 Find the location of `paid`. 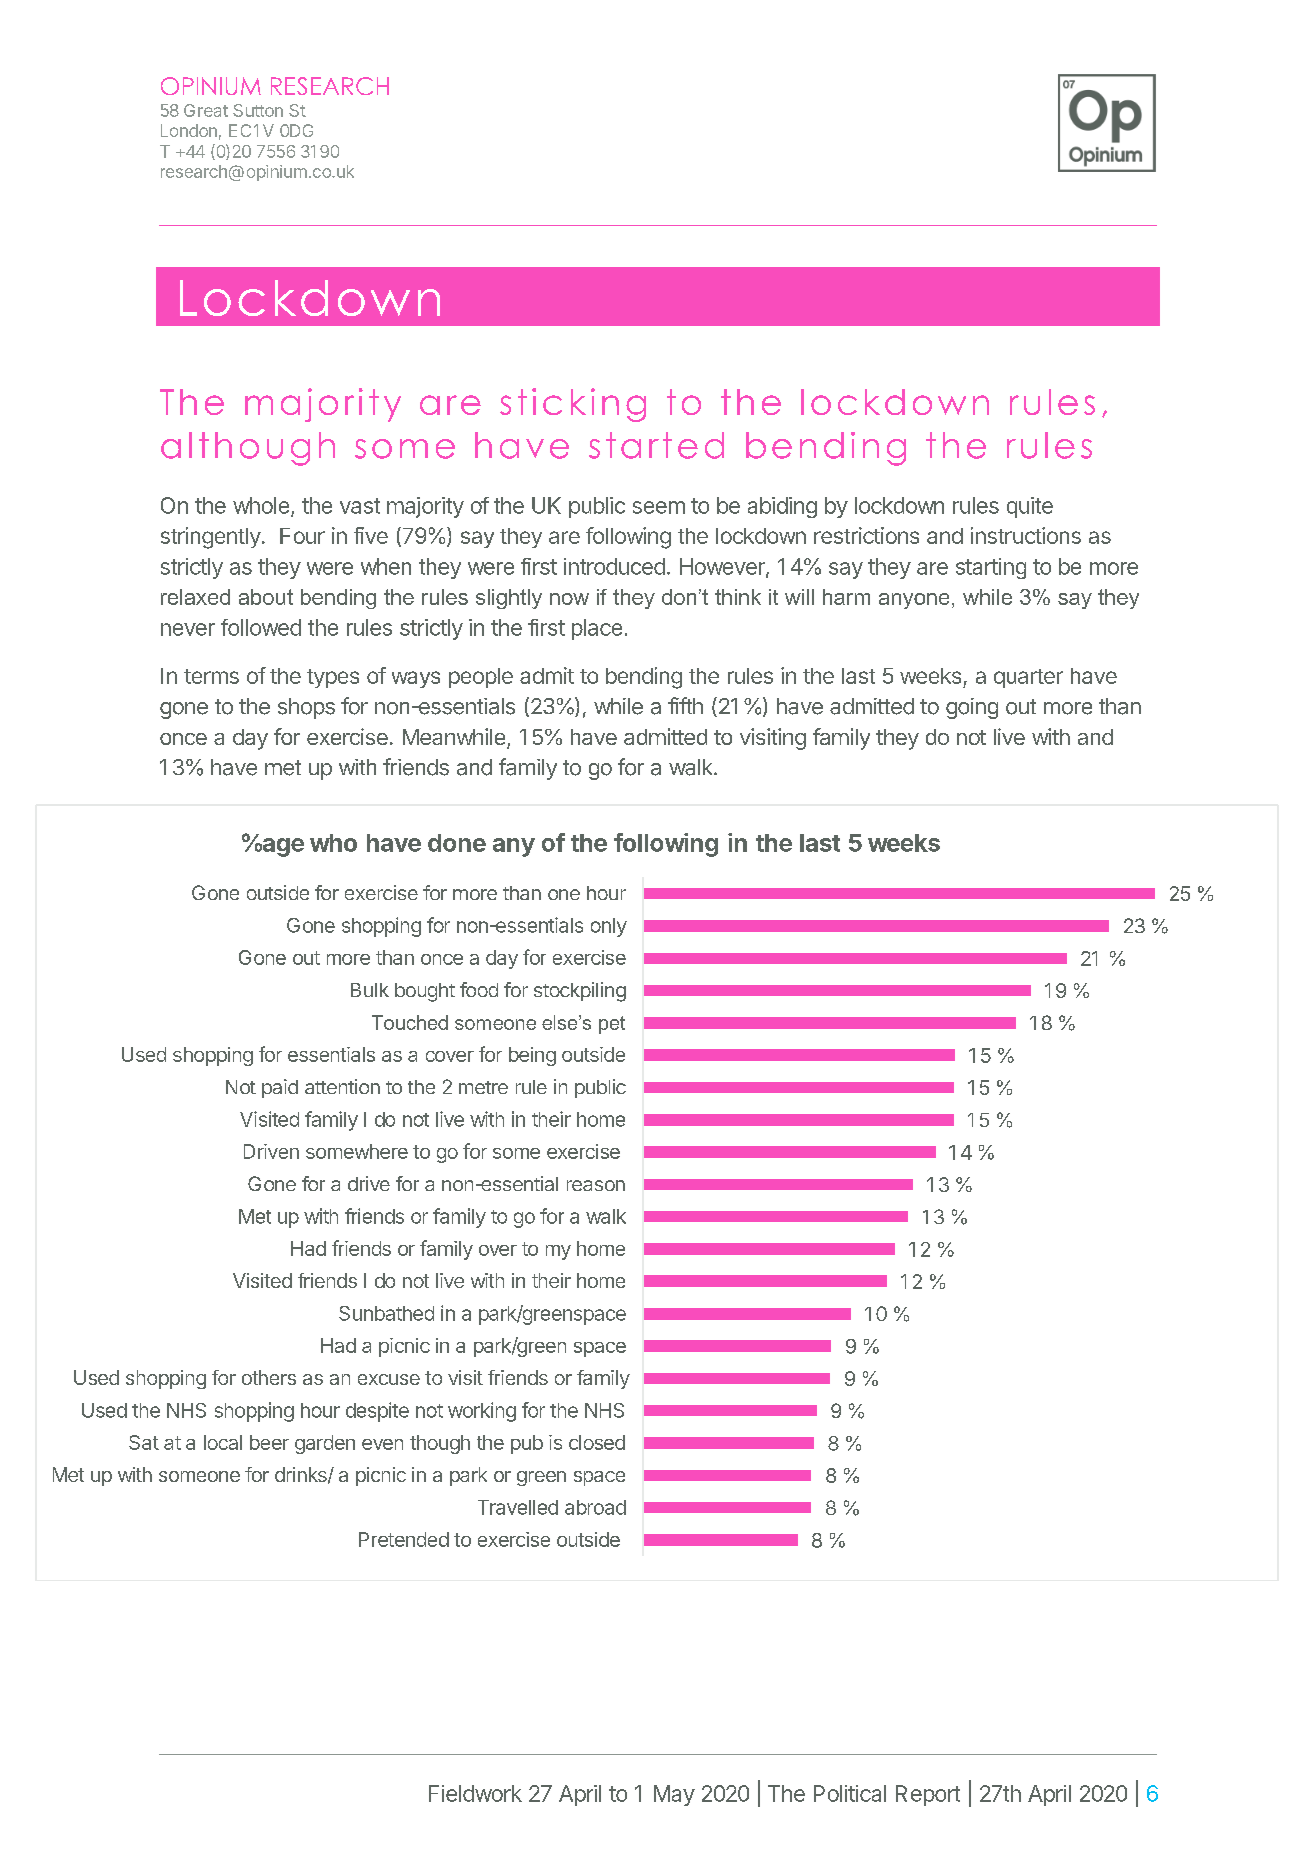

paid is located at coordinates (280, 1088).
